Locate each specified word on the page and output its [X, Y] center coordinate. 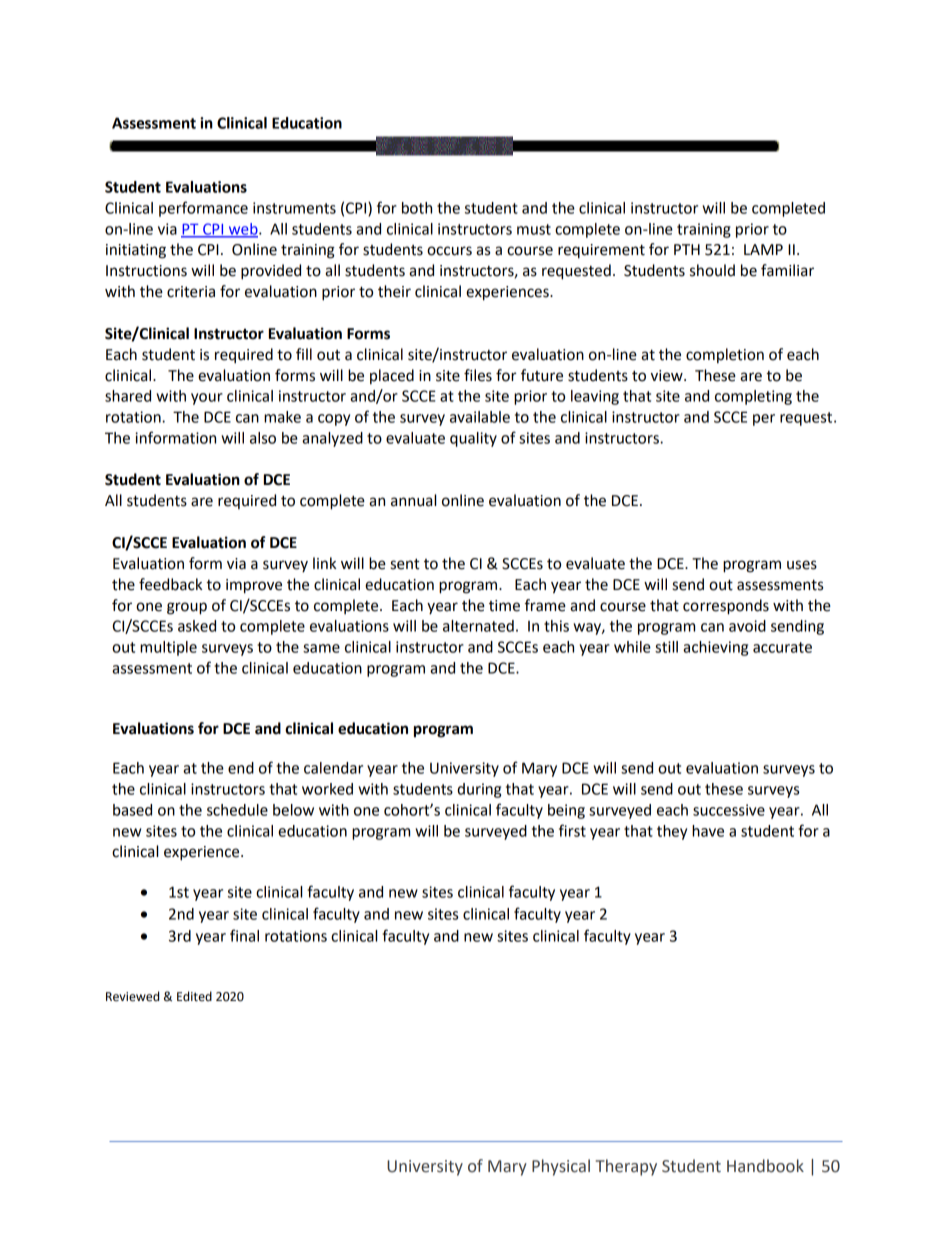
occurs [449, 251]
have [708, 831]
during [479, 790]
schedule [237, 810]
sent [405, 564]
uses [802, 565]
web [243, 230]
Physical [561, 1167]
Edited [194, 996]
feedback [170, 584]
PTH [687, 249]
